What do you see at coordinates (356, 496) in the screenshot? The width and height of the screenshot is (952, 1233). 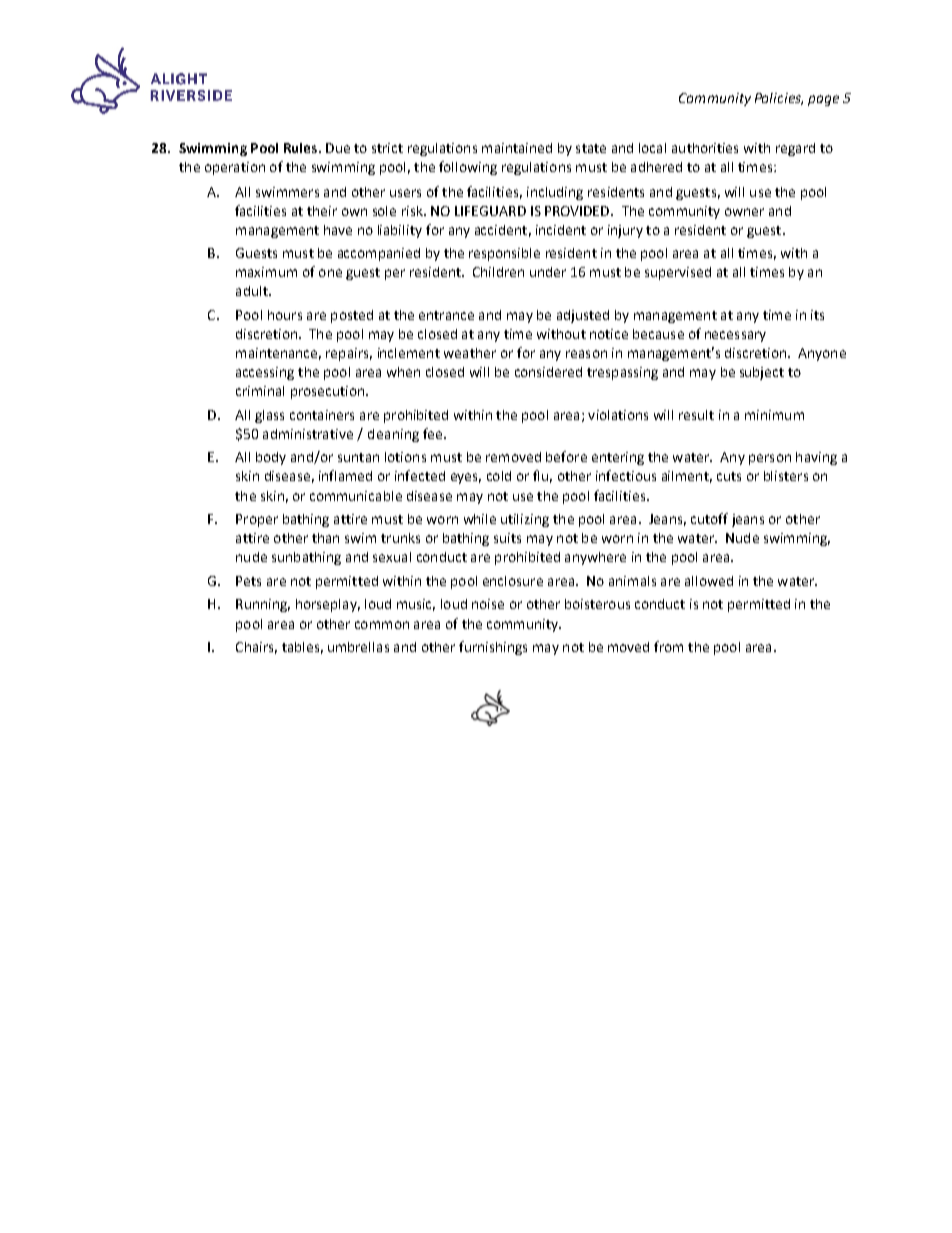 I see `communicable` at bounding box center [356, 496].
